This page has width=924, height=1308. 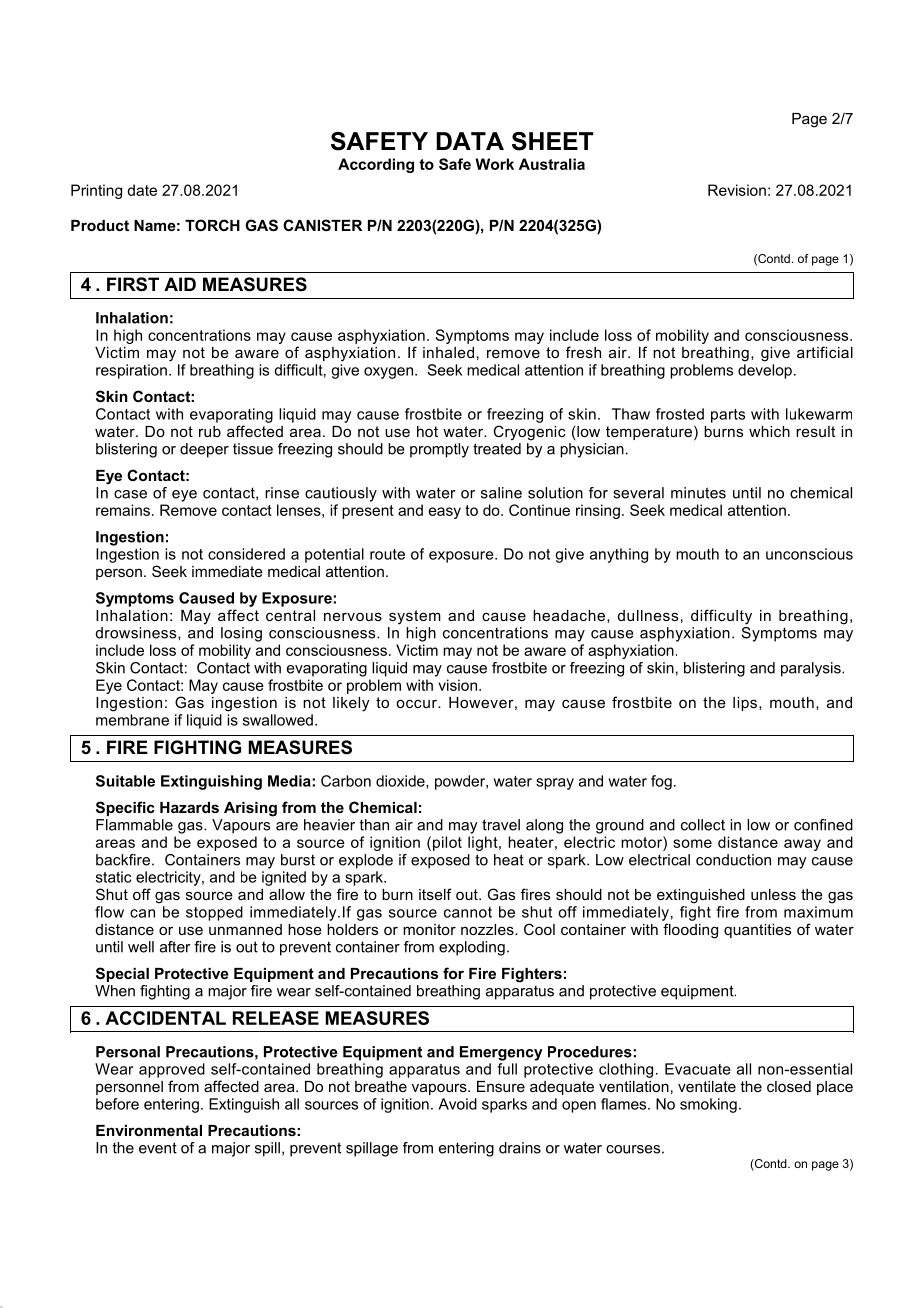 I want to click on unless, so click(x=773, y=894).
